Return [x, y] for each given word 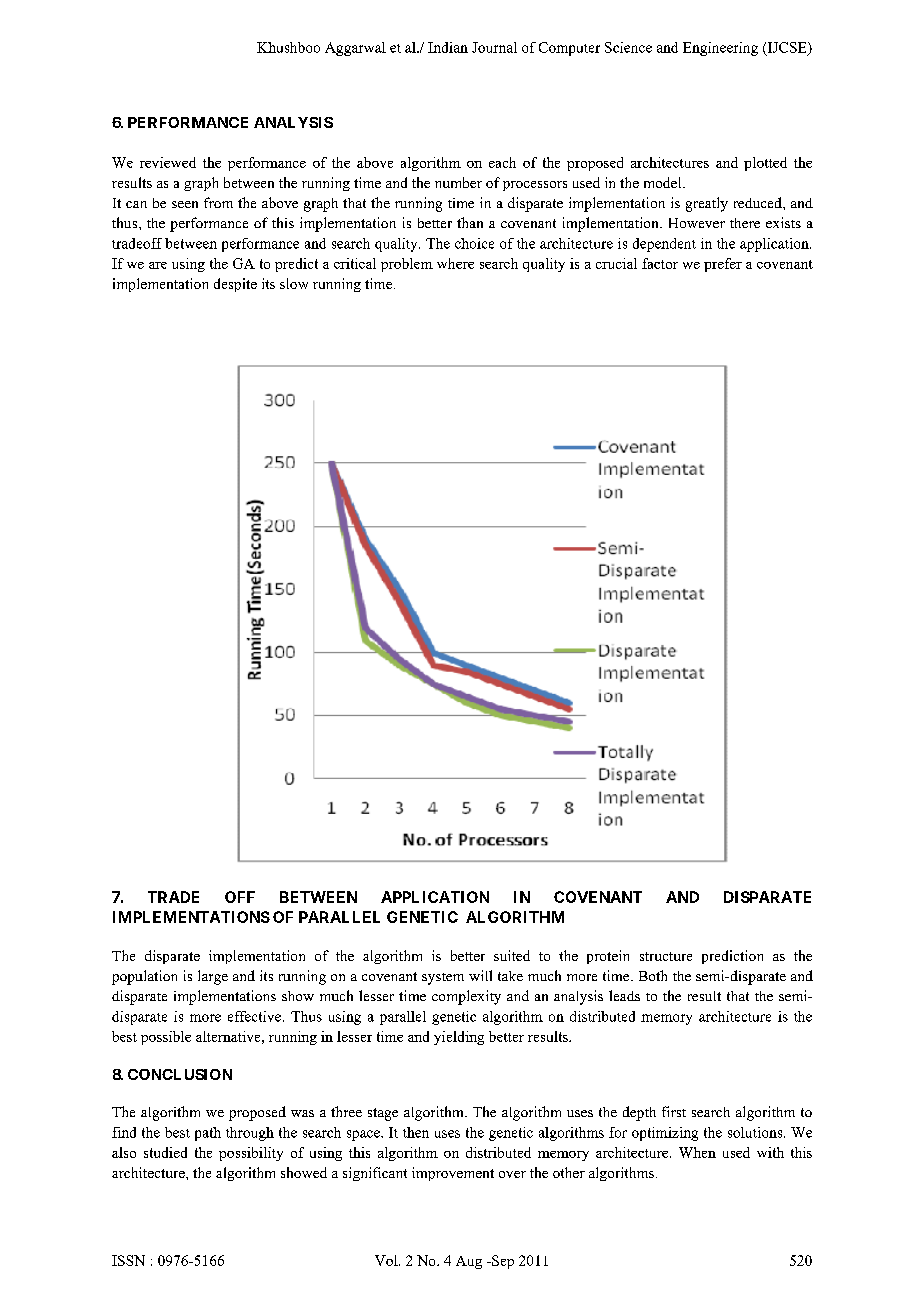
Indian [448, 47]
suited [512, 955]
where [455, 263]
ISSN [128, 1260]
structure [666, 956]
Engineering [720, 49]
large [213, 977]
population [144, 977]
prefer [723, 265]
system [443, 979]
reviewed [168, 162]
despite [235, 285]
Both [653, 975]
